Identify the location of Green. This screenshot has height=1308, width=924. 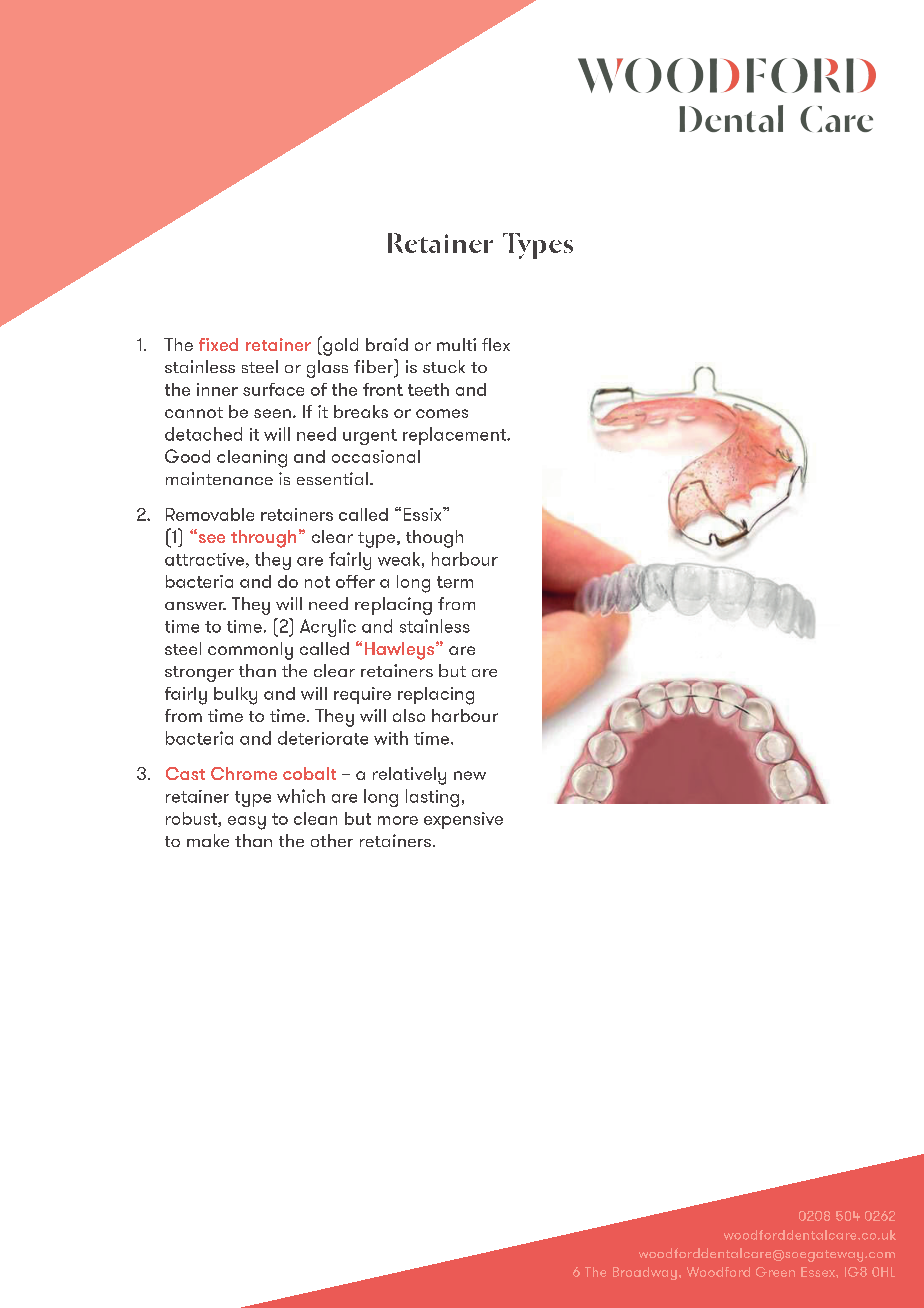
(775, 1272).
